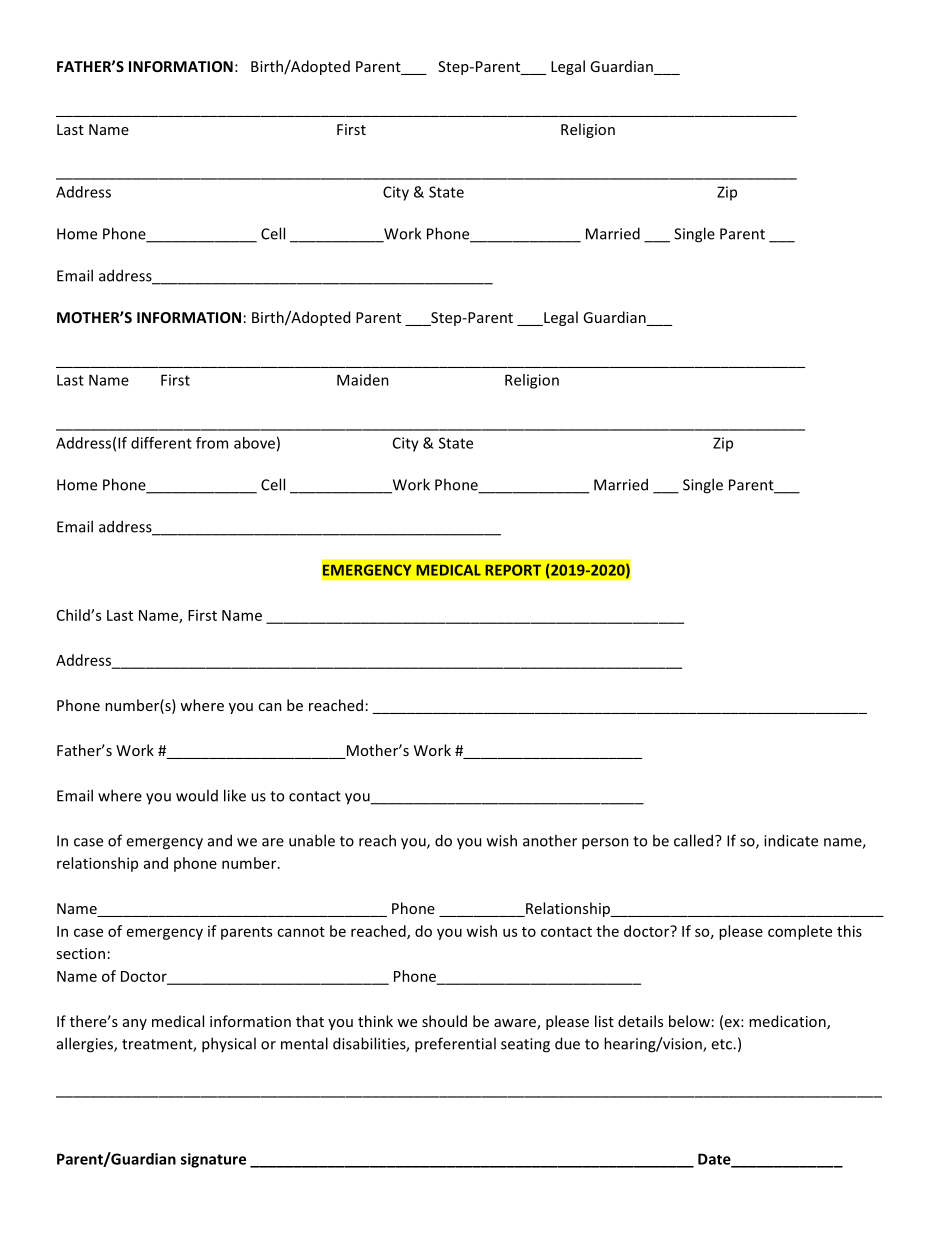 The image size is (952, 1233). I want to click on would, so click(197, 795).
